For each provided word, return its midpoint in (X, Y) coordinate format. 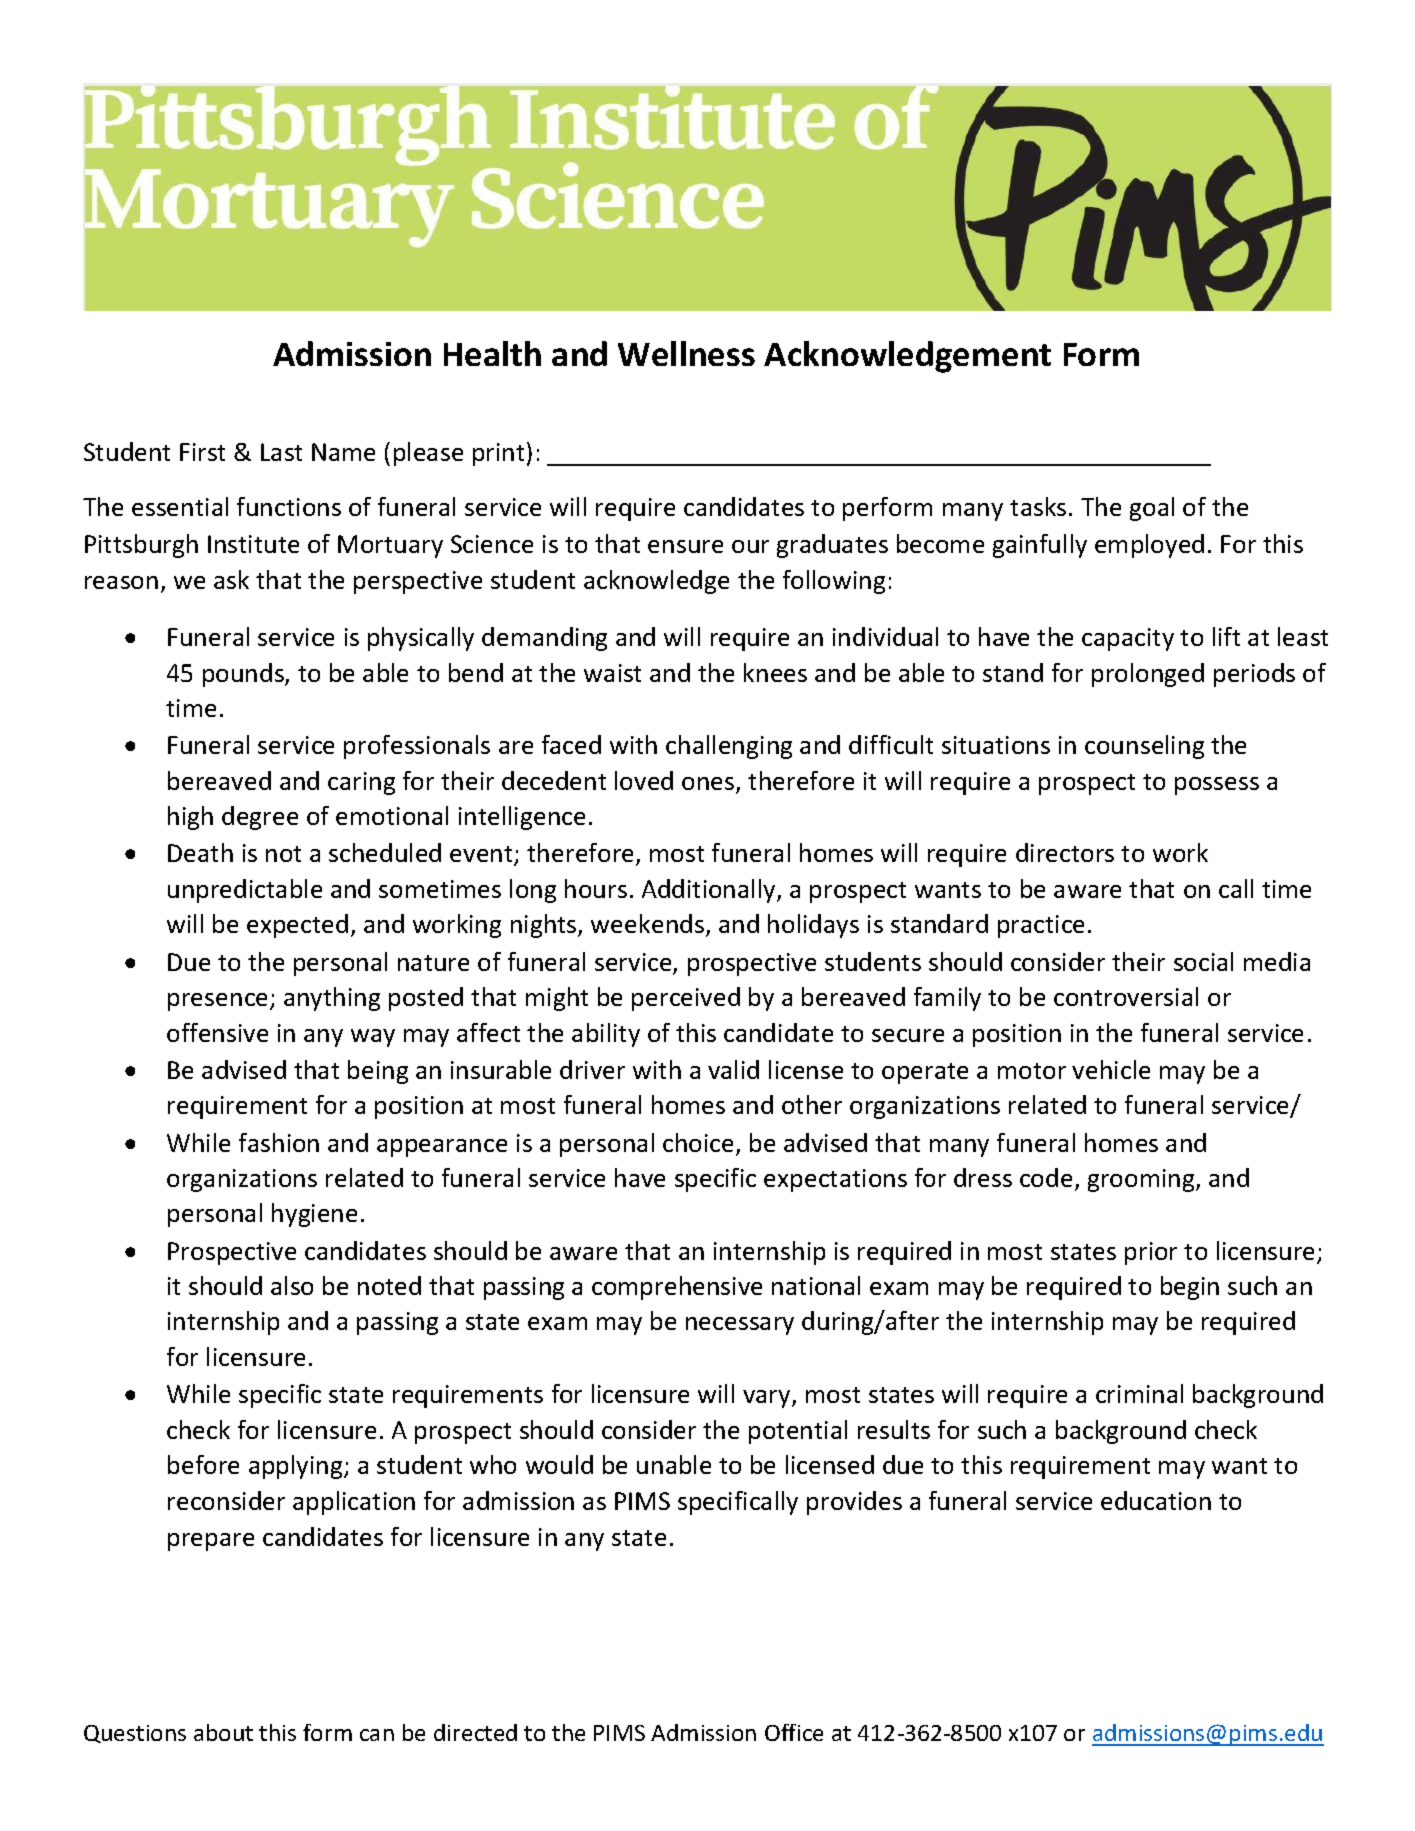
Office (794, 1732)
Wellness (686, 353)
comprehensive (677, 1288)
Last (281, 452)
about (223, 1732)
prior (1151, 1253)
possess (1217, 786)
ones (709, 785)
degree (260, 818)
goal (1152, 509)
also (292, 1285)
